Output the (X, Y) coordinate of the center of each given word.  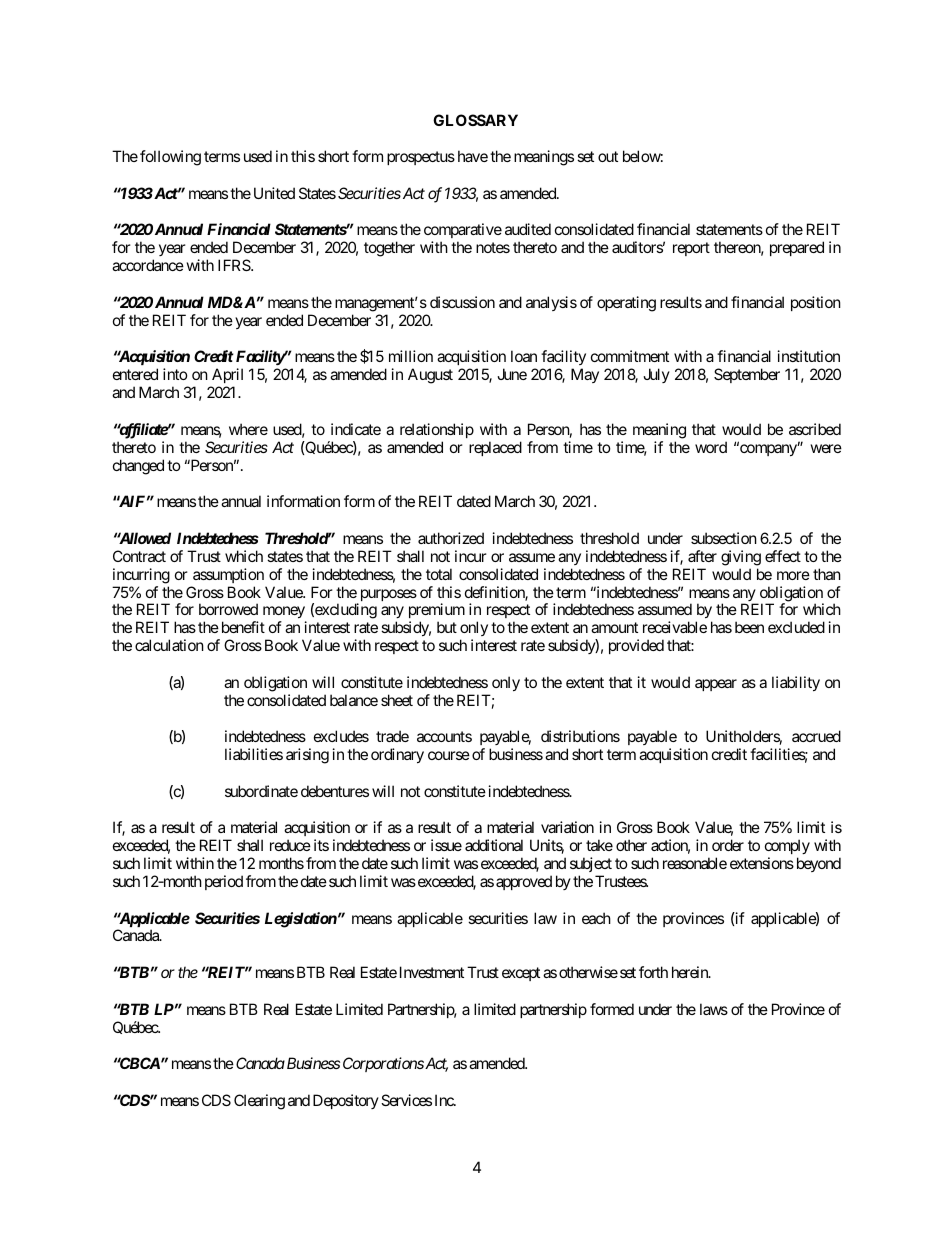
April (226, 377)
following (170, 158)
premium (437, 612)
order (728, 845)
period (224, 882)
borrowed (228, 609)
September (747, 375)
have (473, 156)
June (512, 374)
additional (494, 845)
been (749, 627)
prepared (797, 248)
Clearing (259, 1102)
